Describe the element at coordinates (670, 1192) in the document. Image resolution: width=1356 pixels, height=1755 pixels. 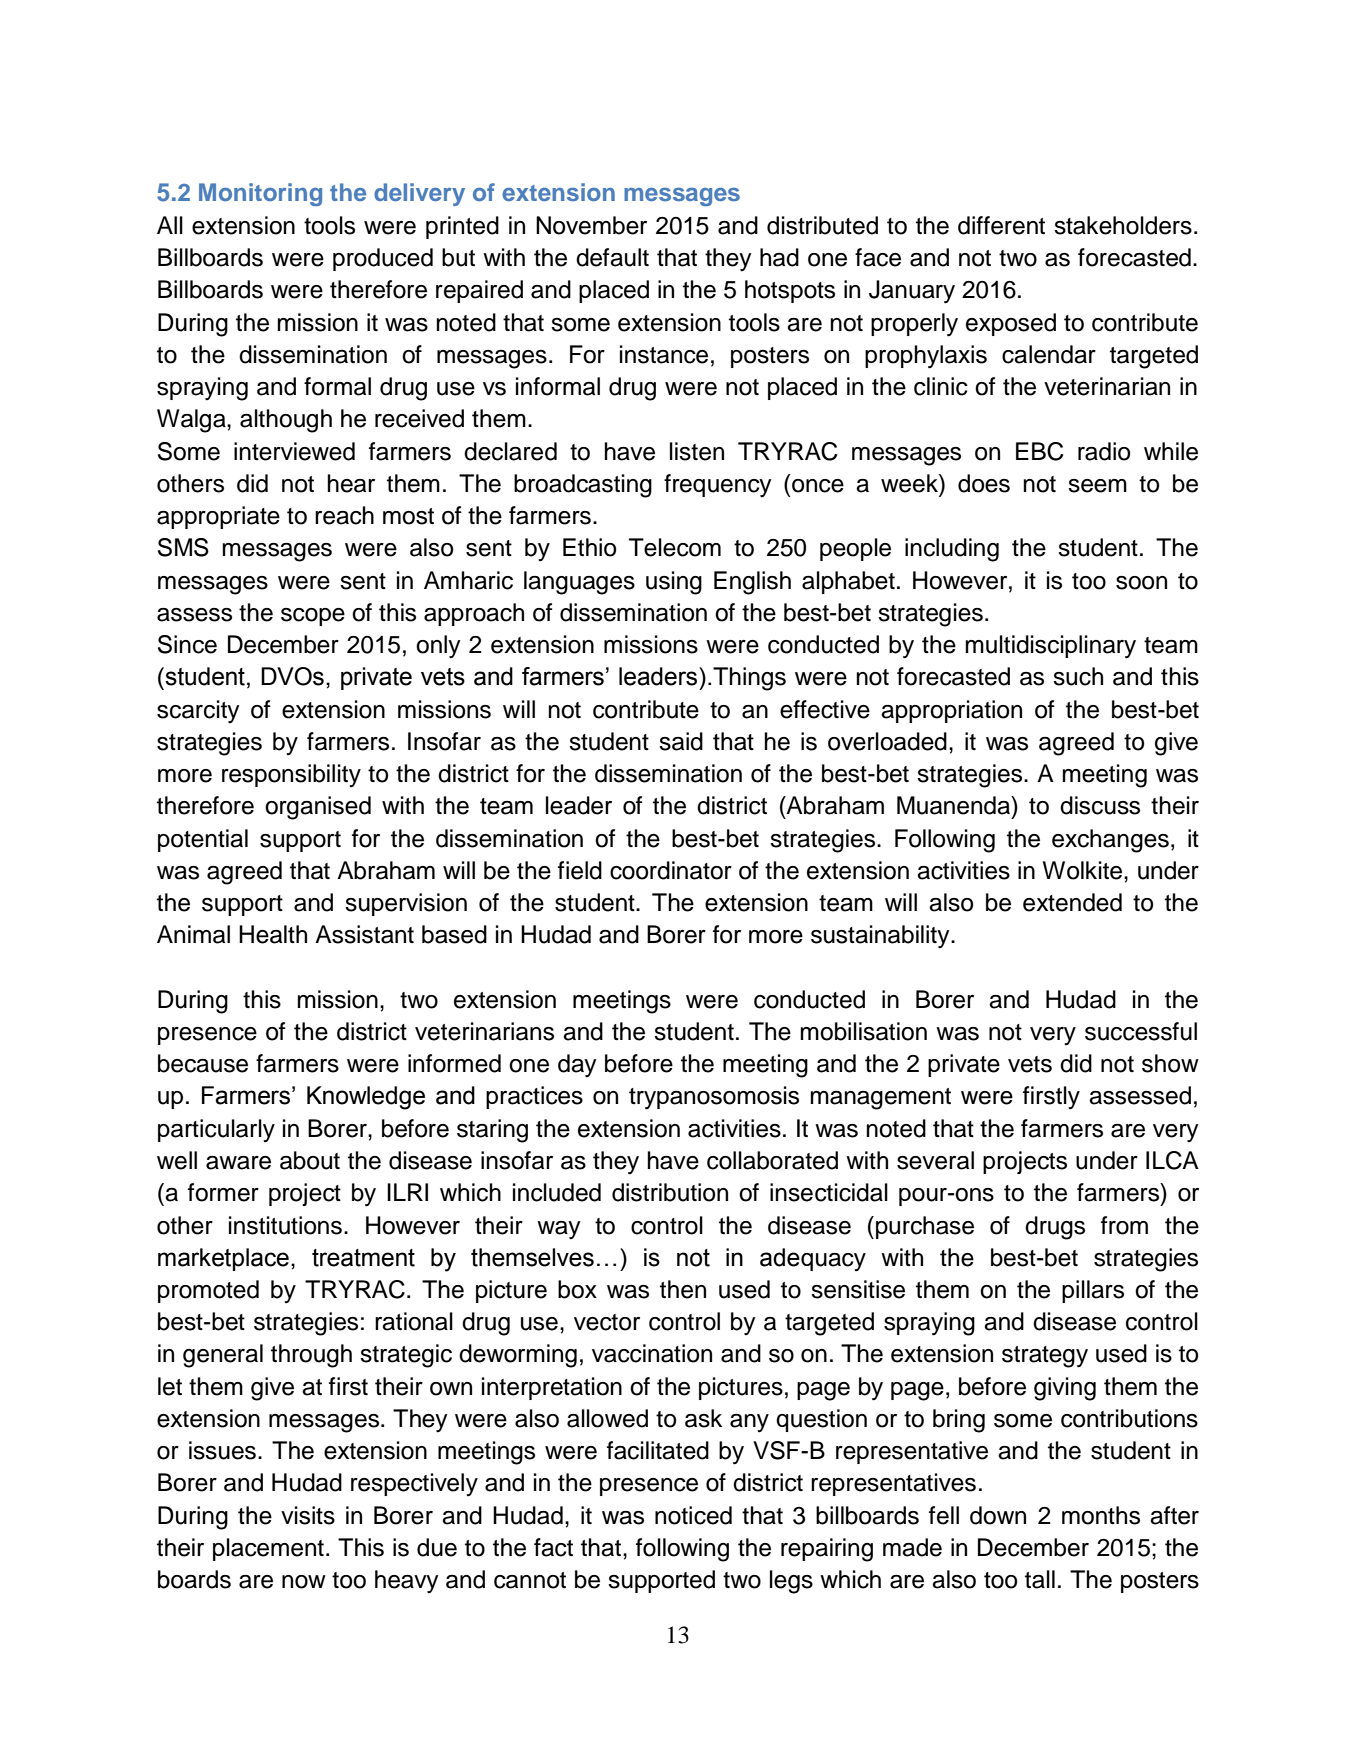
I see `distribution` at that location.
